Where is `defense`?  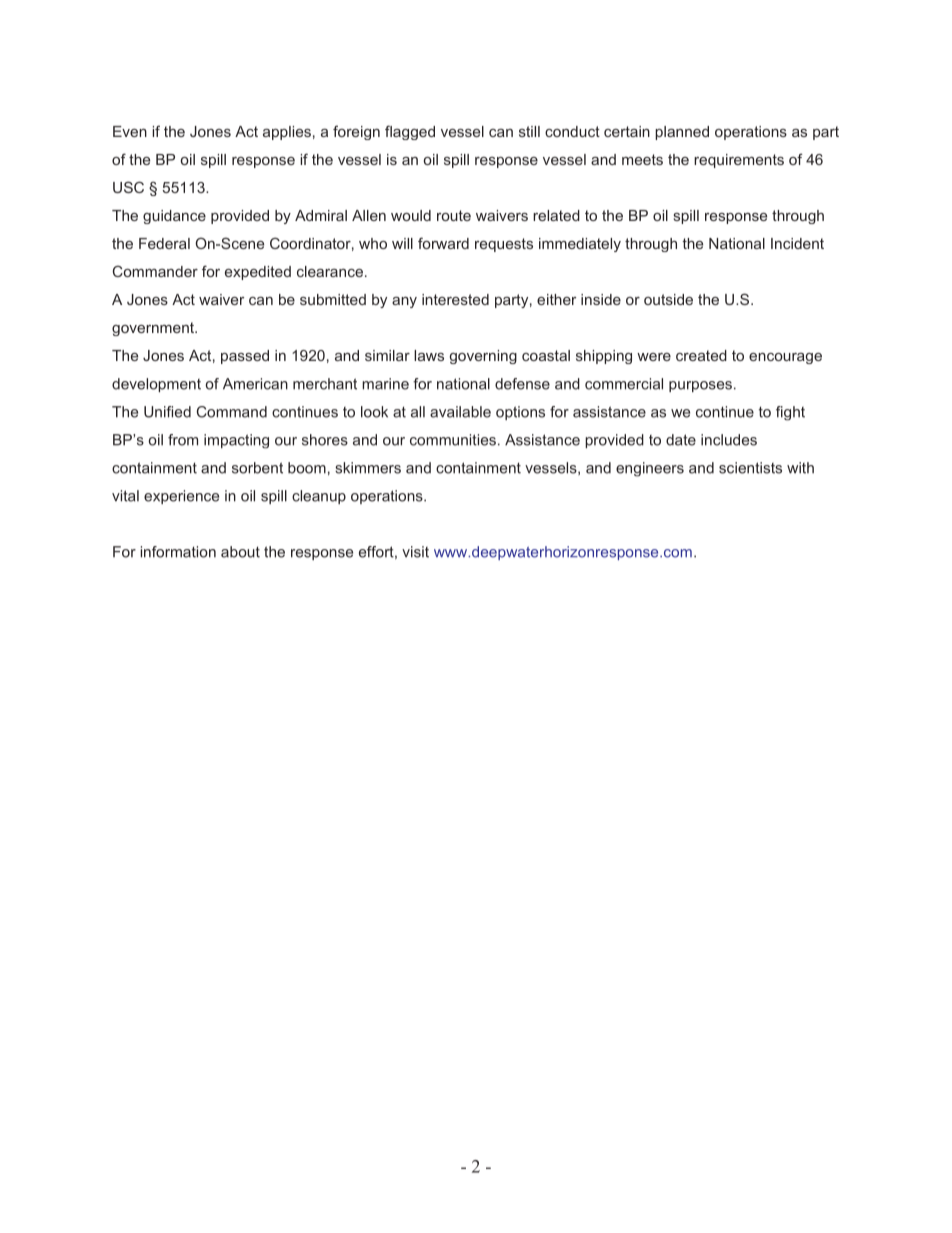 defense is located at coordinates (522, 384).
